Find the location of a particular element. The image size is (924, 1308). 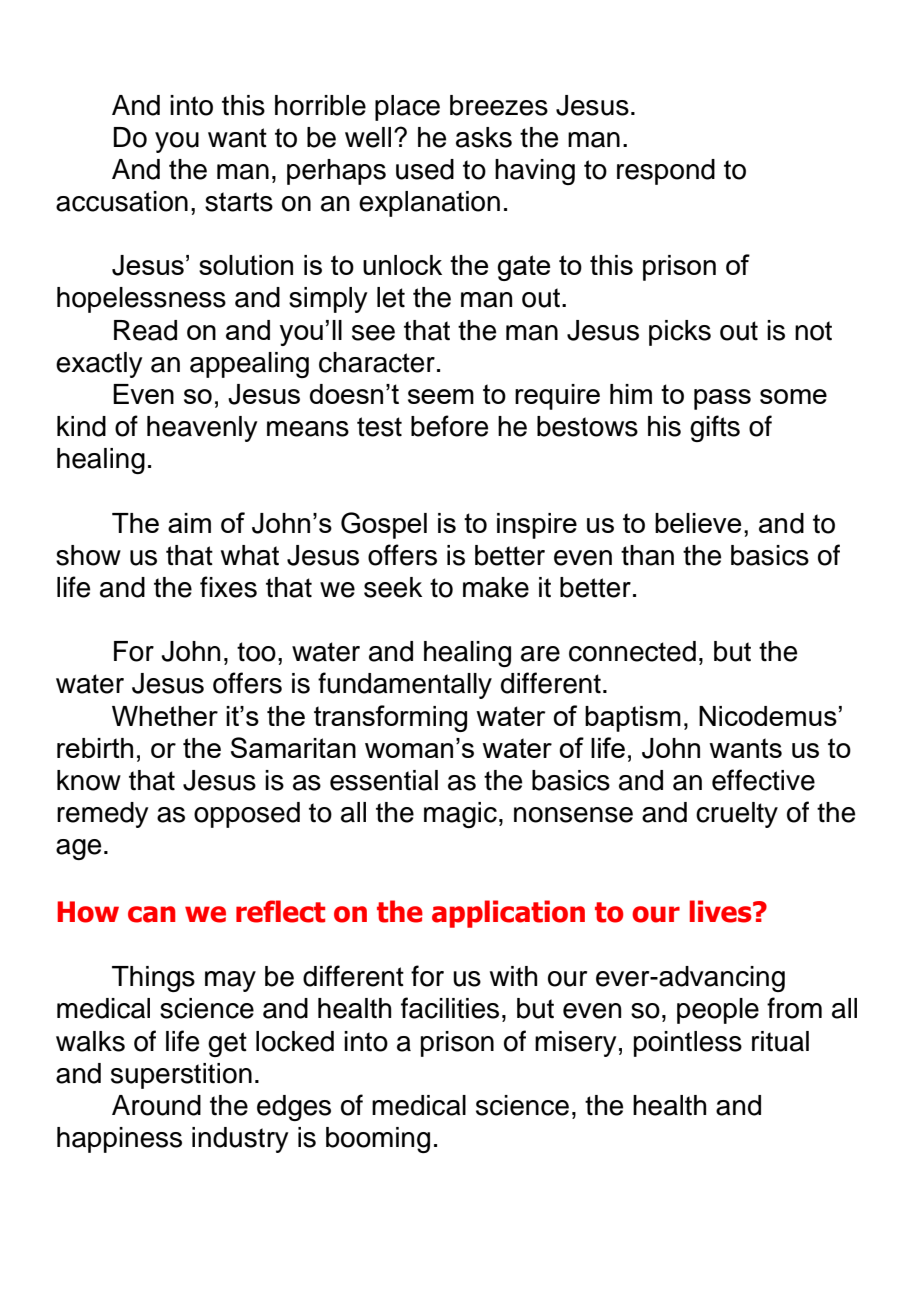

effective is located at coordinates (763, 780).
